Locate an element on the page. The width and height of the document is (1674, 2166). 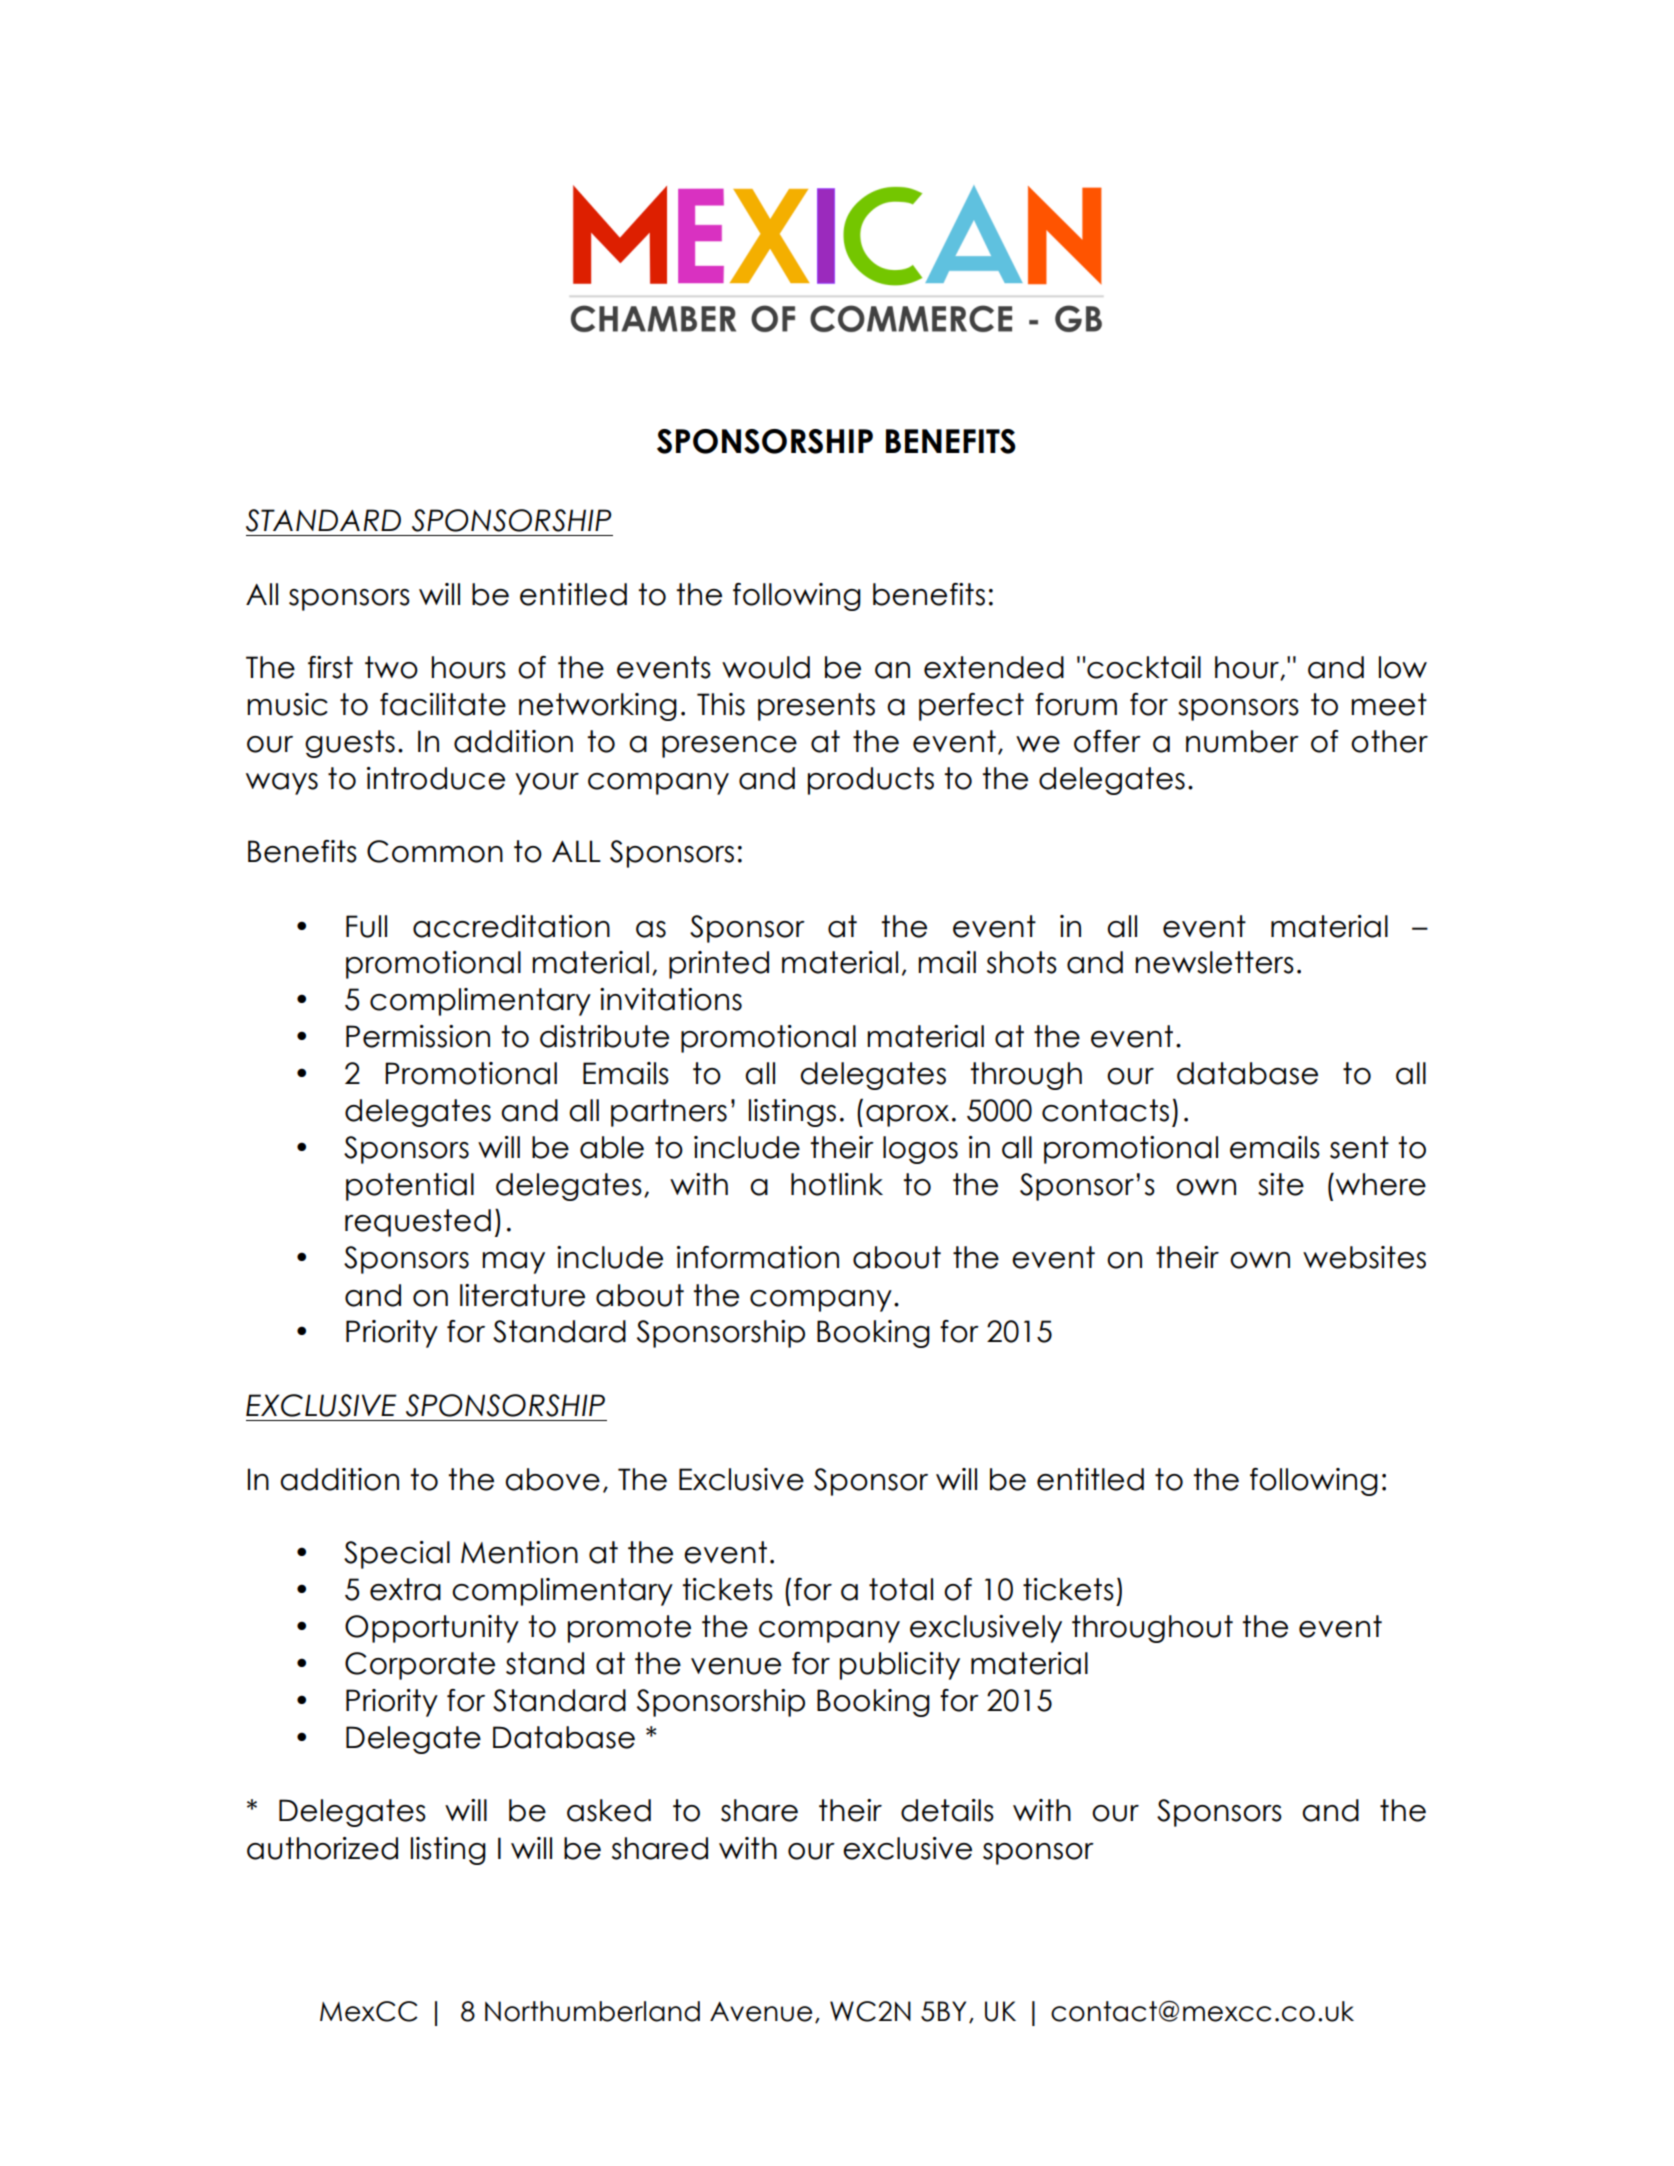
Full is located at coordinates (366, 926).
